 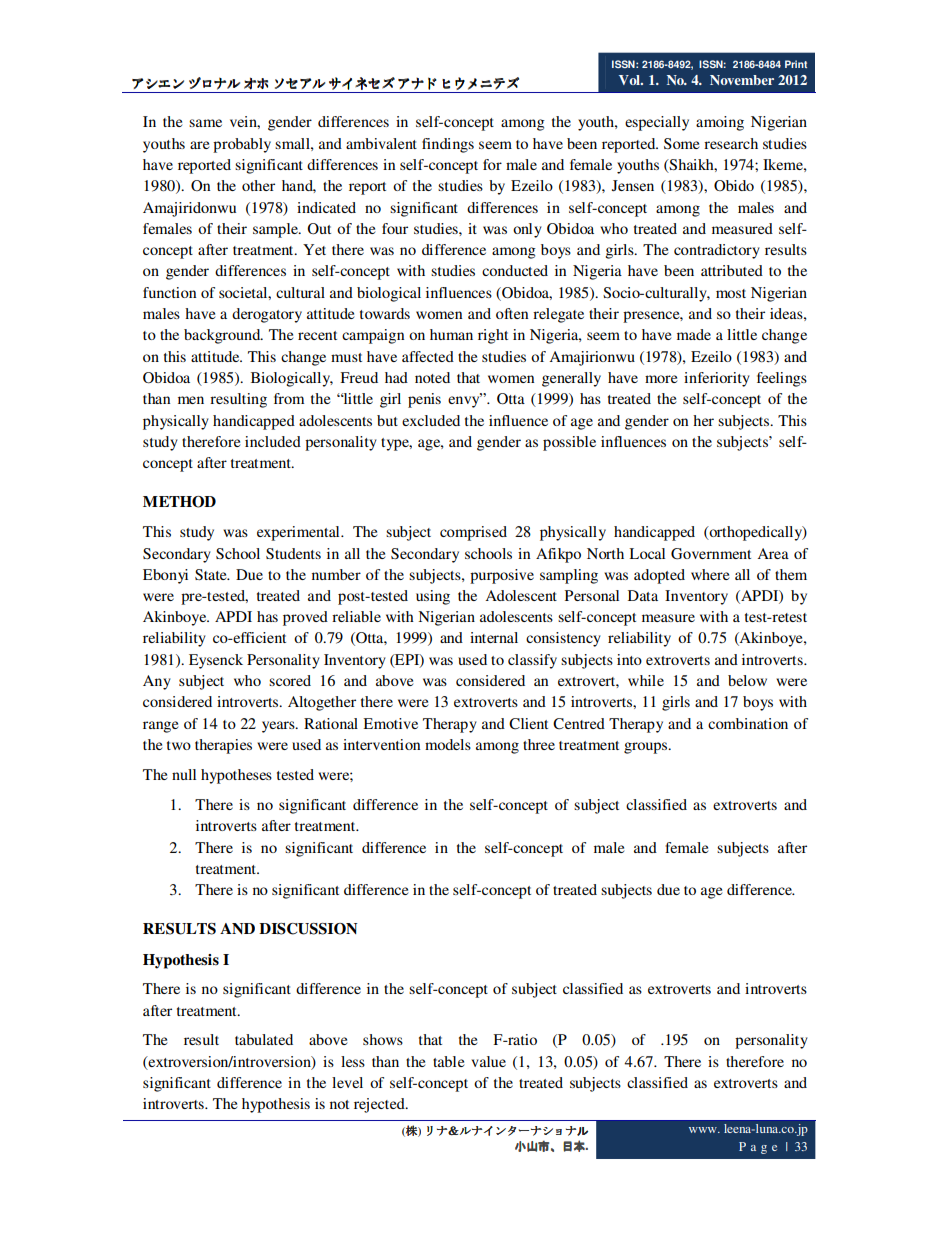 What do you see at coordinates (236, 776) in the screenshot?
I see `hypotheses` at bounding box center [236, 776].
